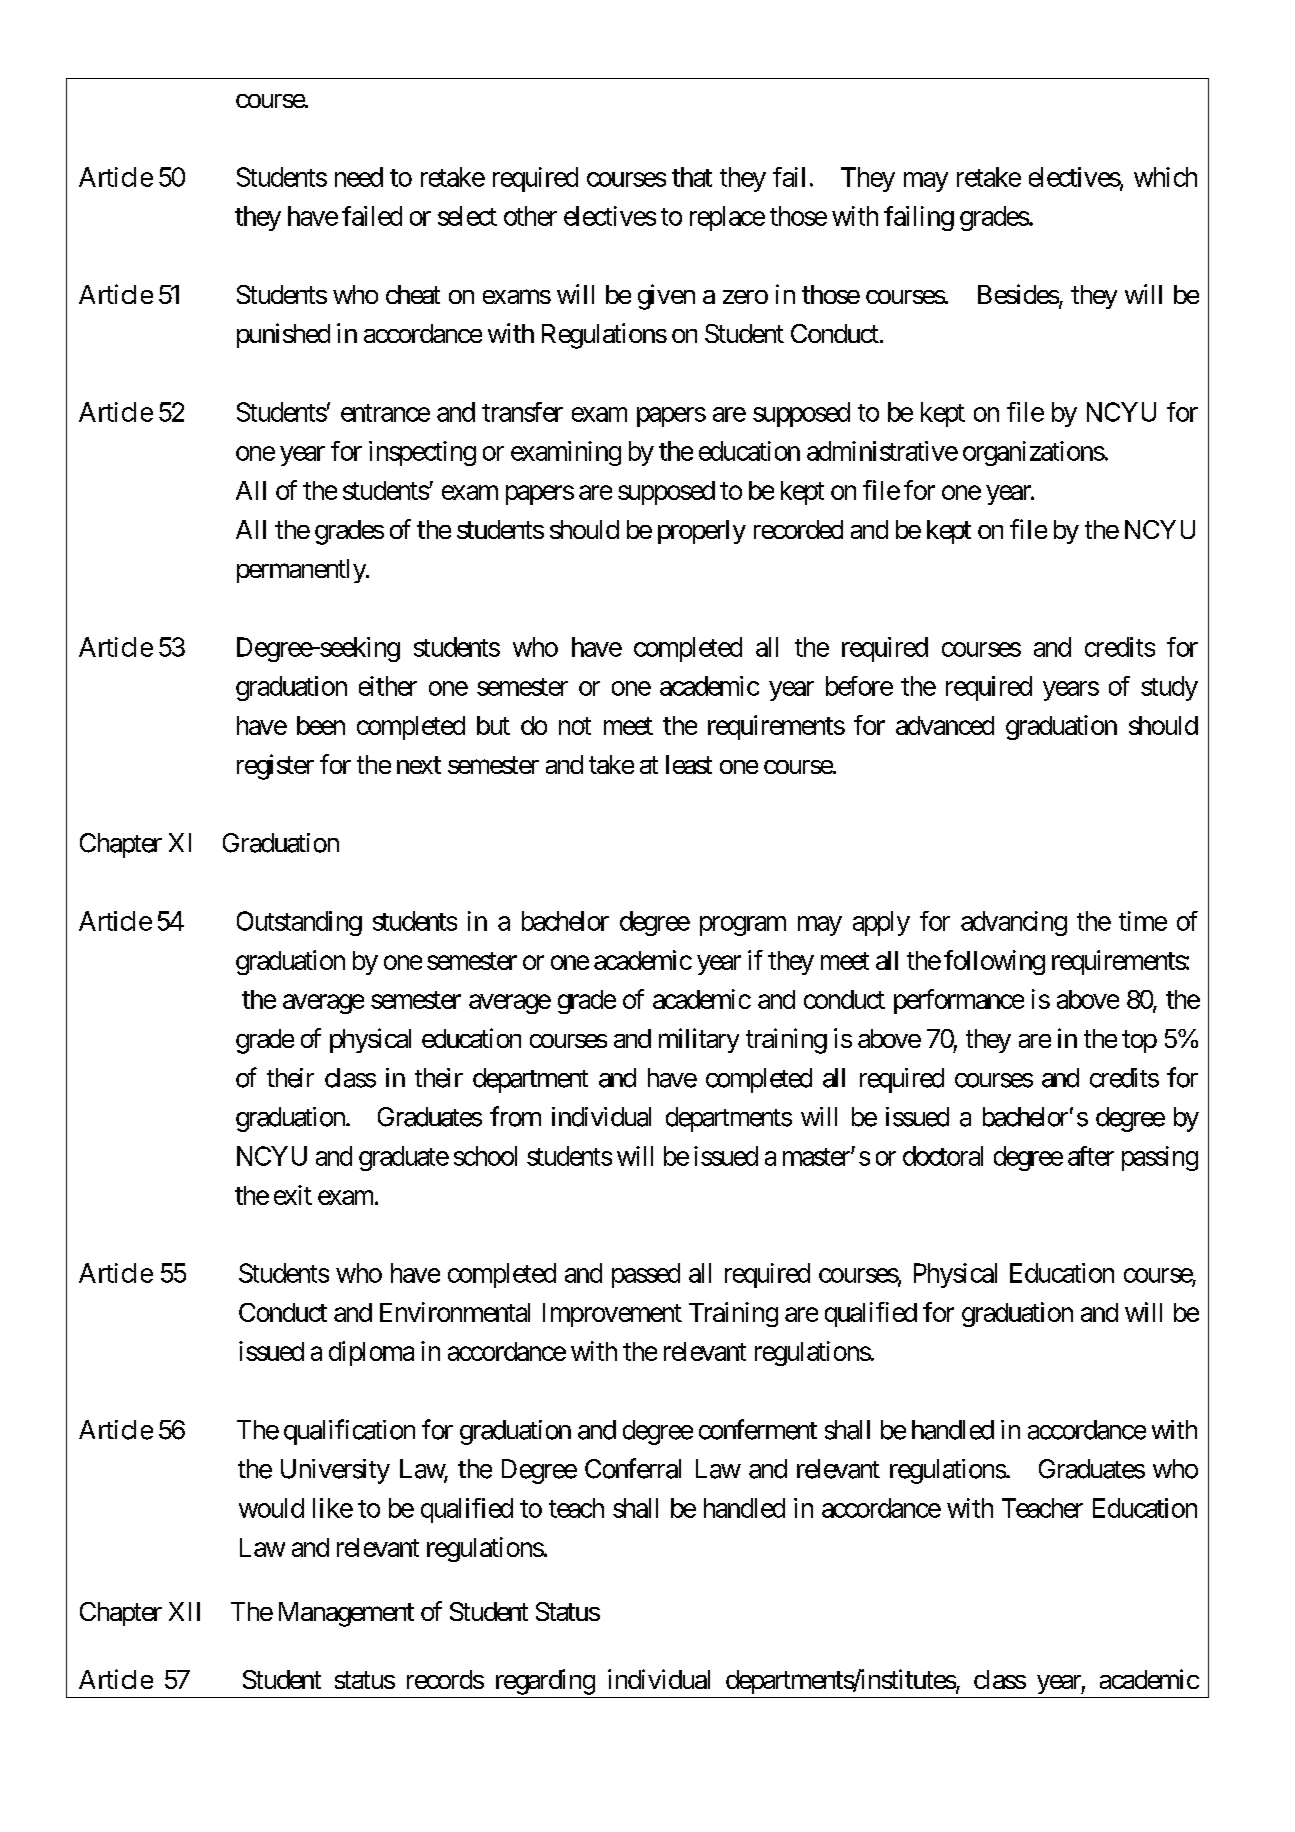 This image has width=1295, height=1832. Describe the element at coordinates (371, 1353) in the image. I see `diploma` at that location.
